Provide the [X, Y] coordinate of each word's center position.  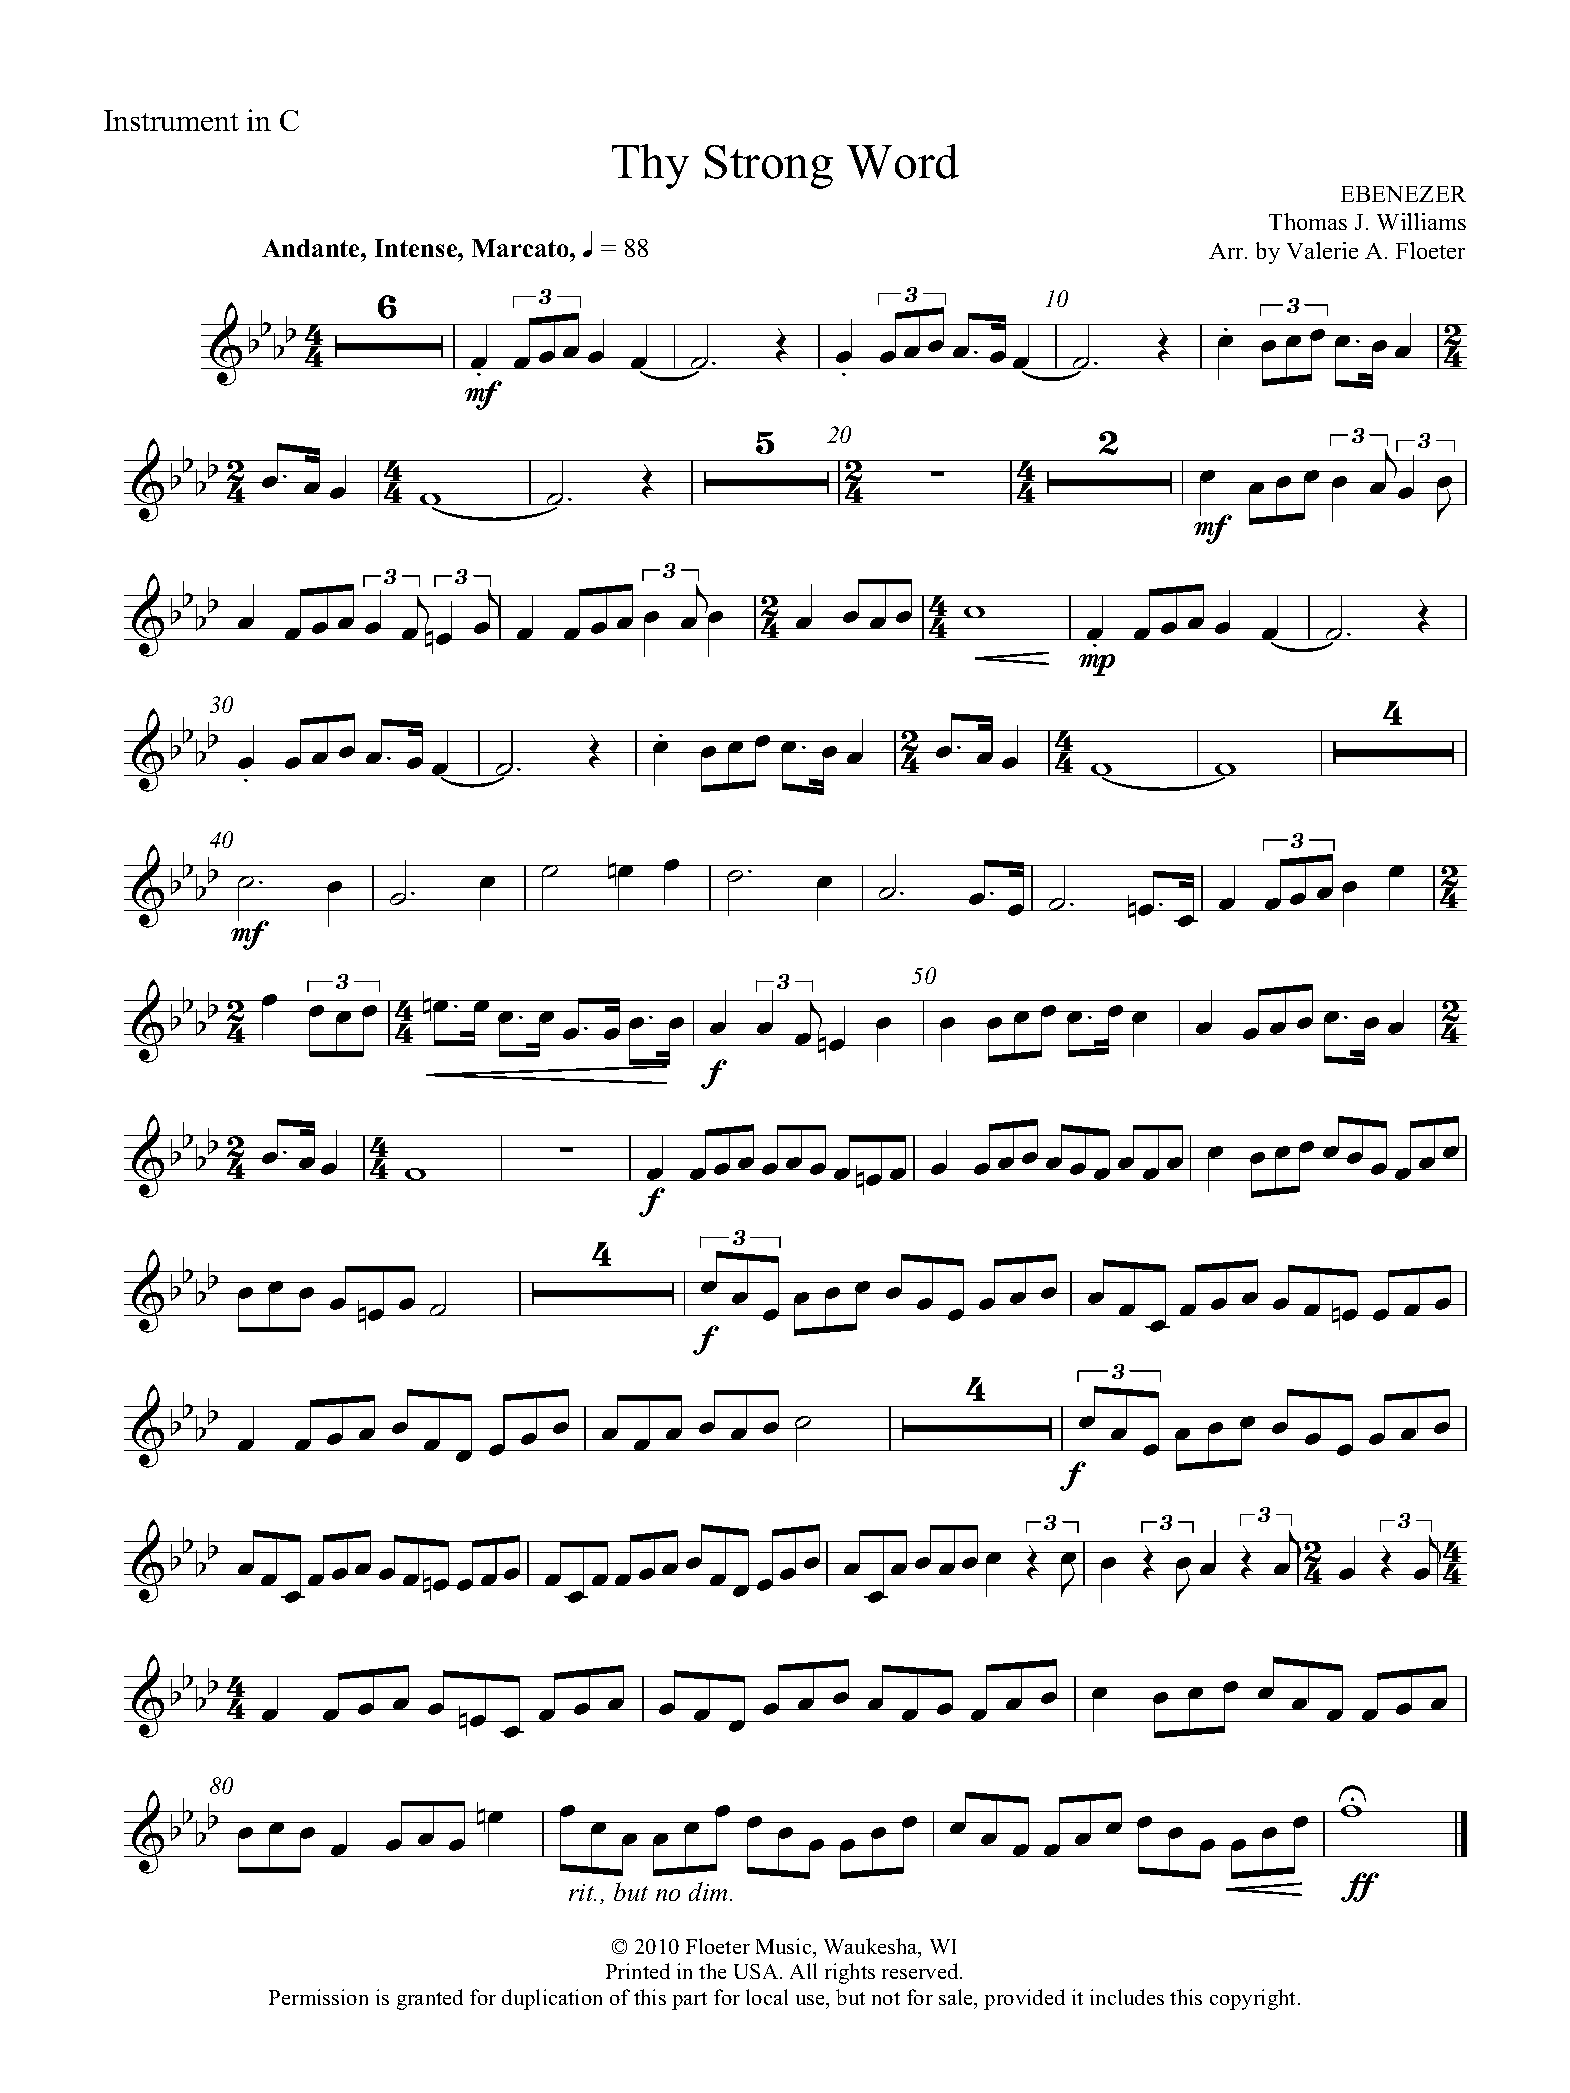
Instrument [171, 120]
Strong [769, 167]
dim [708, 1891]
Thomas [1308, 221]
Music [785, 1946]
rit [582, 1892]
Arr [1227, 251]
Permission [318, 1997]
